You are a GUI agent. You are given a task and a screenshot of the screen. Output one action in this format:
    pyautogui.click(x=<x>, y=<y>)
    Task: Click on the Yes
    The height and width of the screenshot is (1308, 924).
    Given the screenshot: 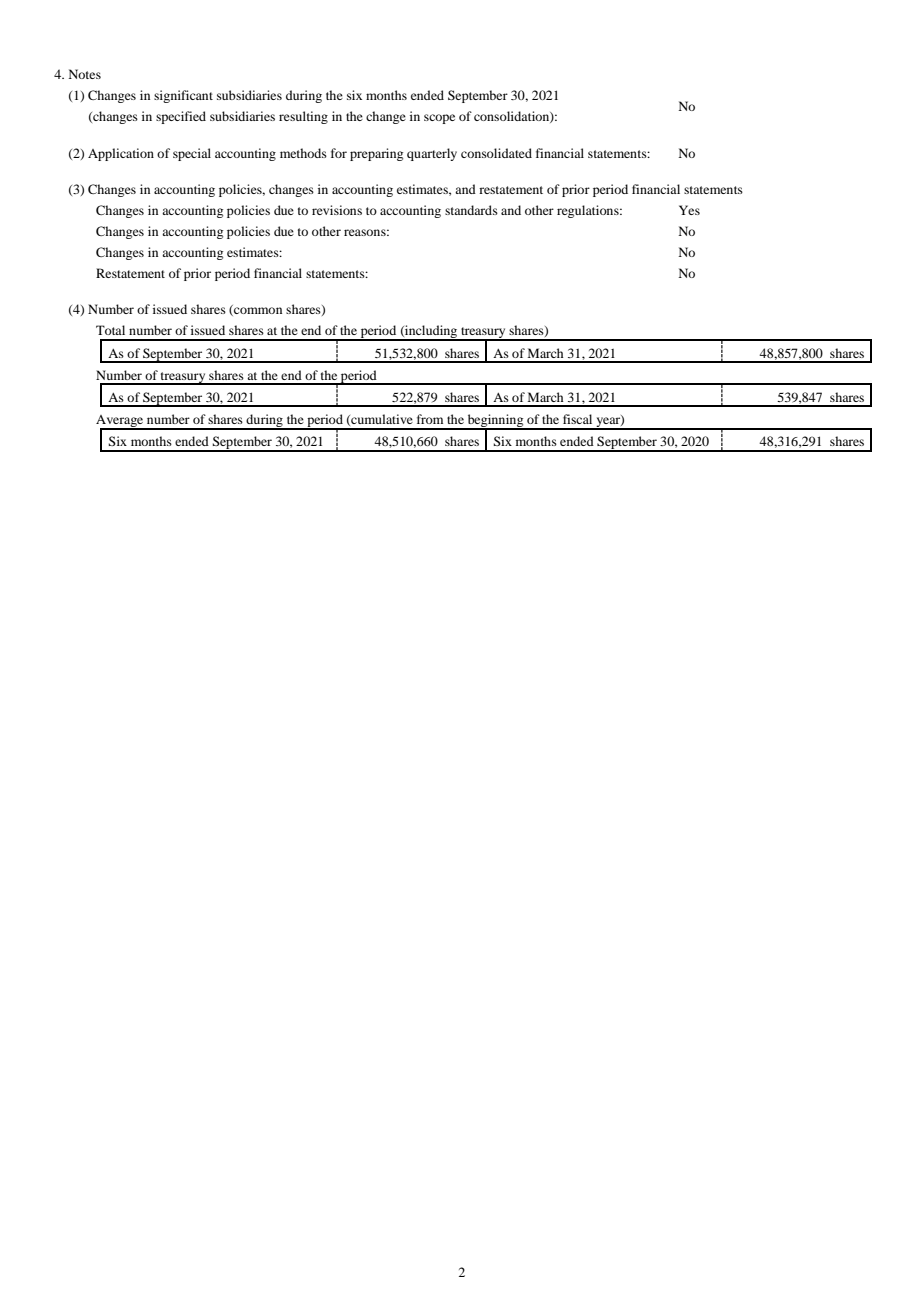 What is the action you would take?
    pyautogui.click(x=689, y=210)
